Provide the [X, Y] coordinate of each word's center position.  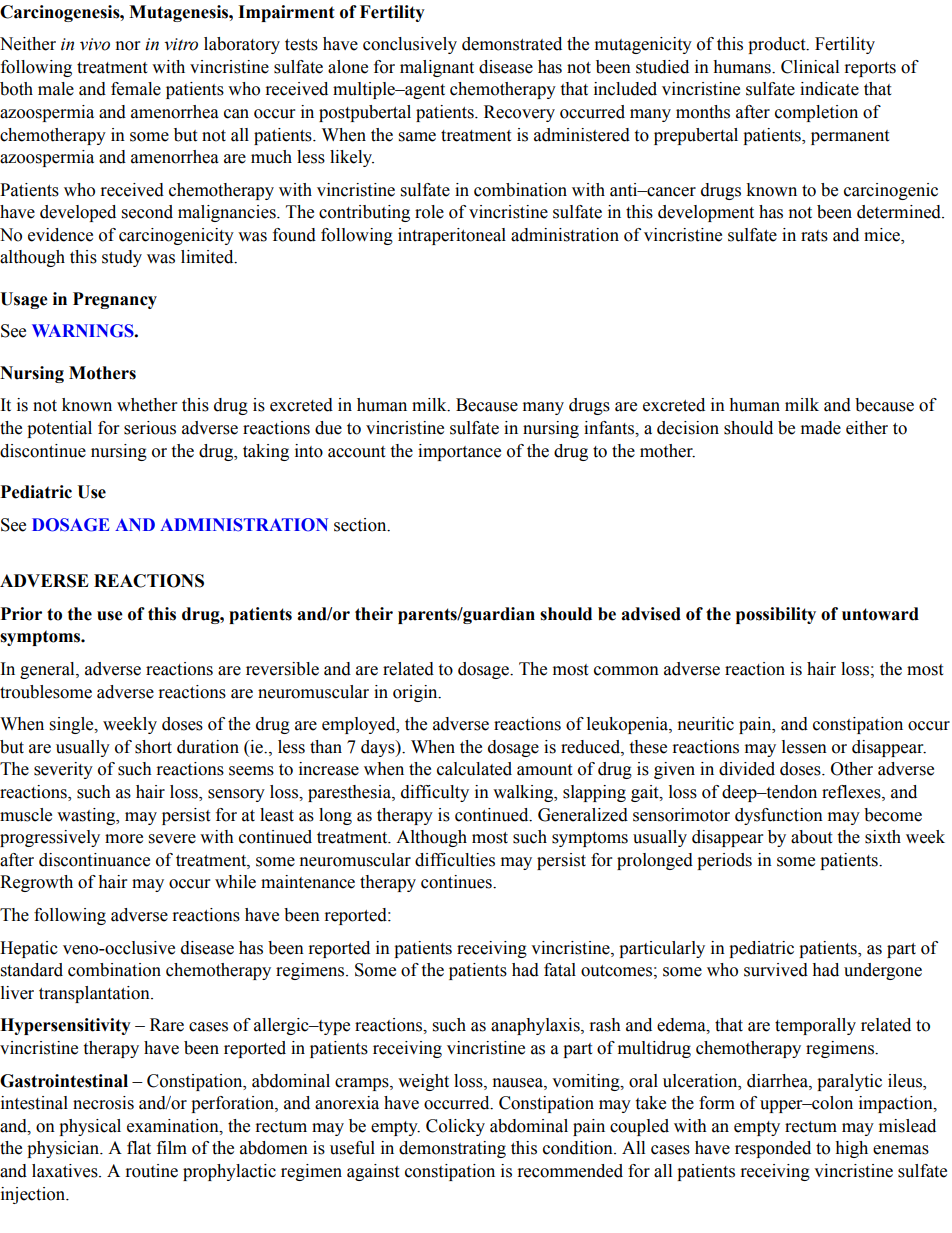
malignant [437, 68]
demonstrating [452, 1149]
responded [773, 1149]
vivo [95, 44]
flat [139, 1148]
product [778, 45]
